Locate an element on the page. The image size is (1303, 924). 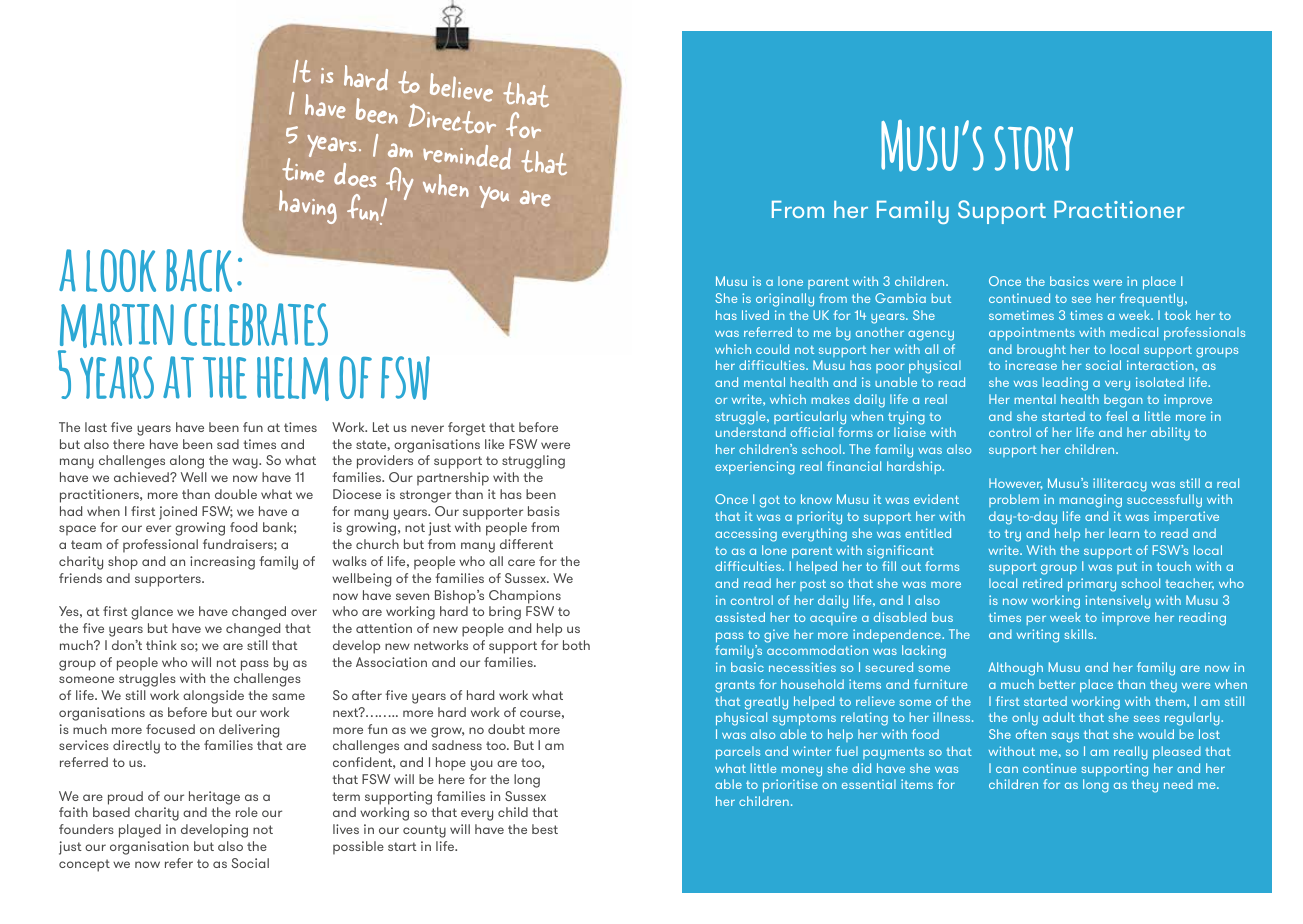
assisted is located at coordinates (740, 617).
